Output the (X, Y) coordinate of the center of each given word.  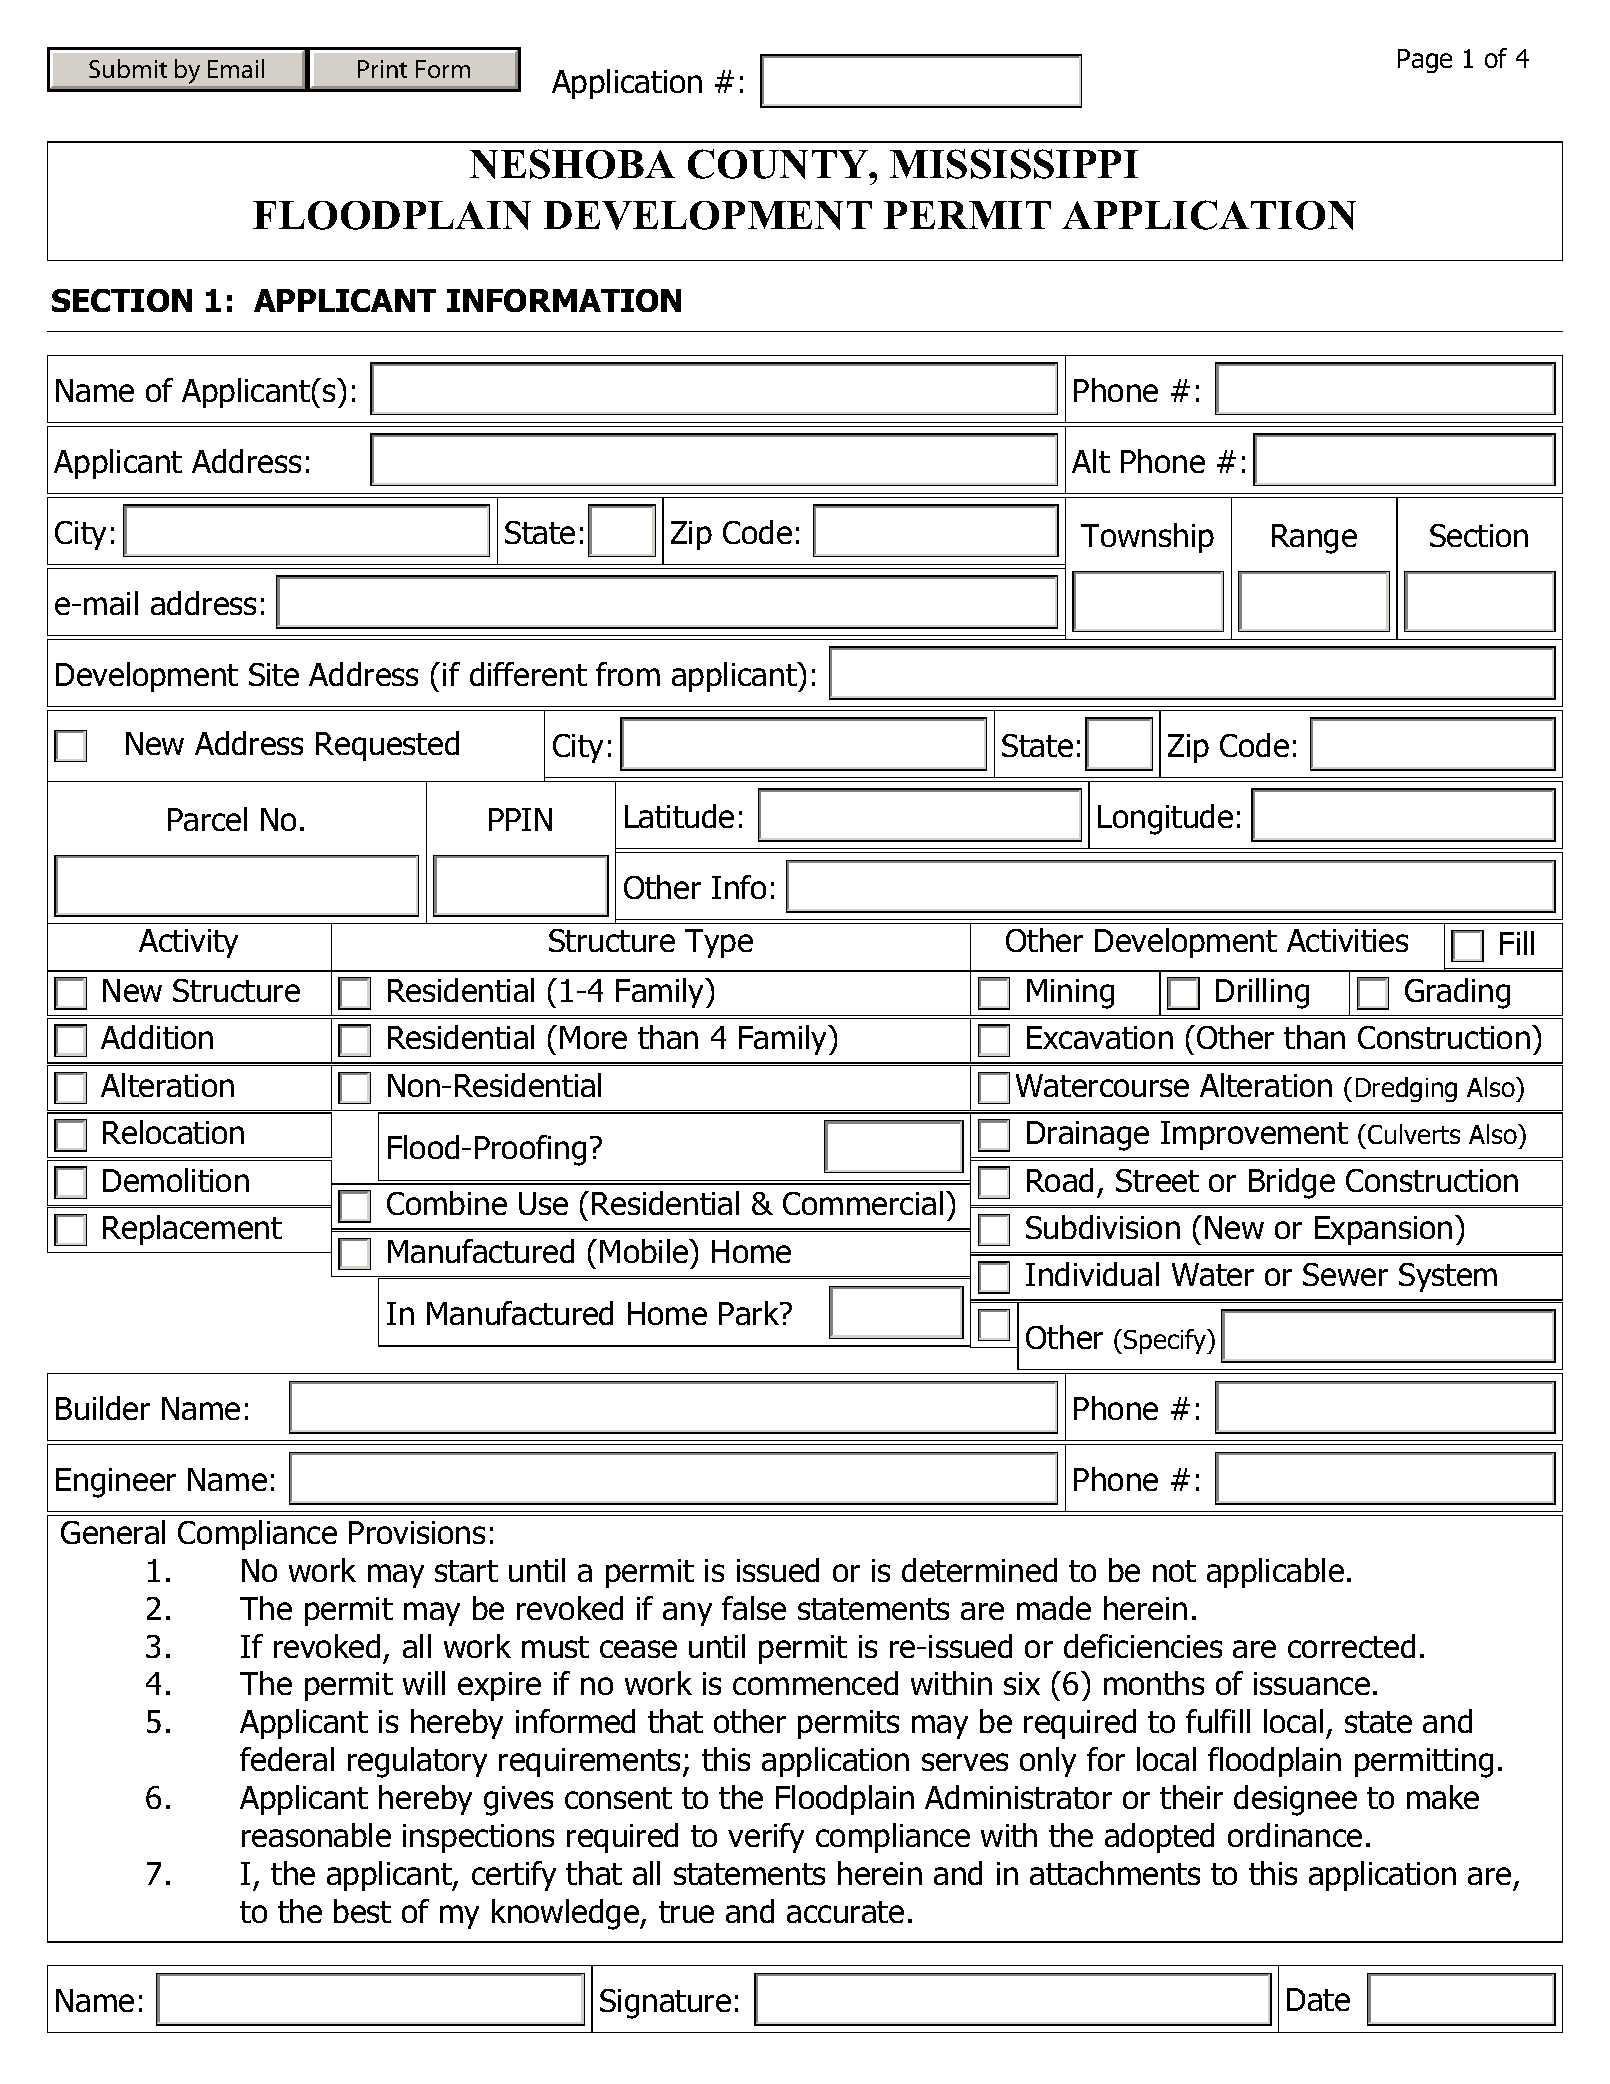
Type (719, 943)
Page (1425, 61)
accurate (845, 1912)
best (362, 1911)
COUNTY (779, 164)
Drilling (1262, 993)
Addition (157, 1037)
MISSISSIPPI (1014, 164)
